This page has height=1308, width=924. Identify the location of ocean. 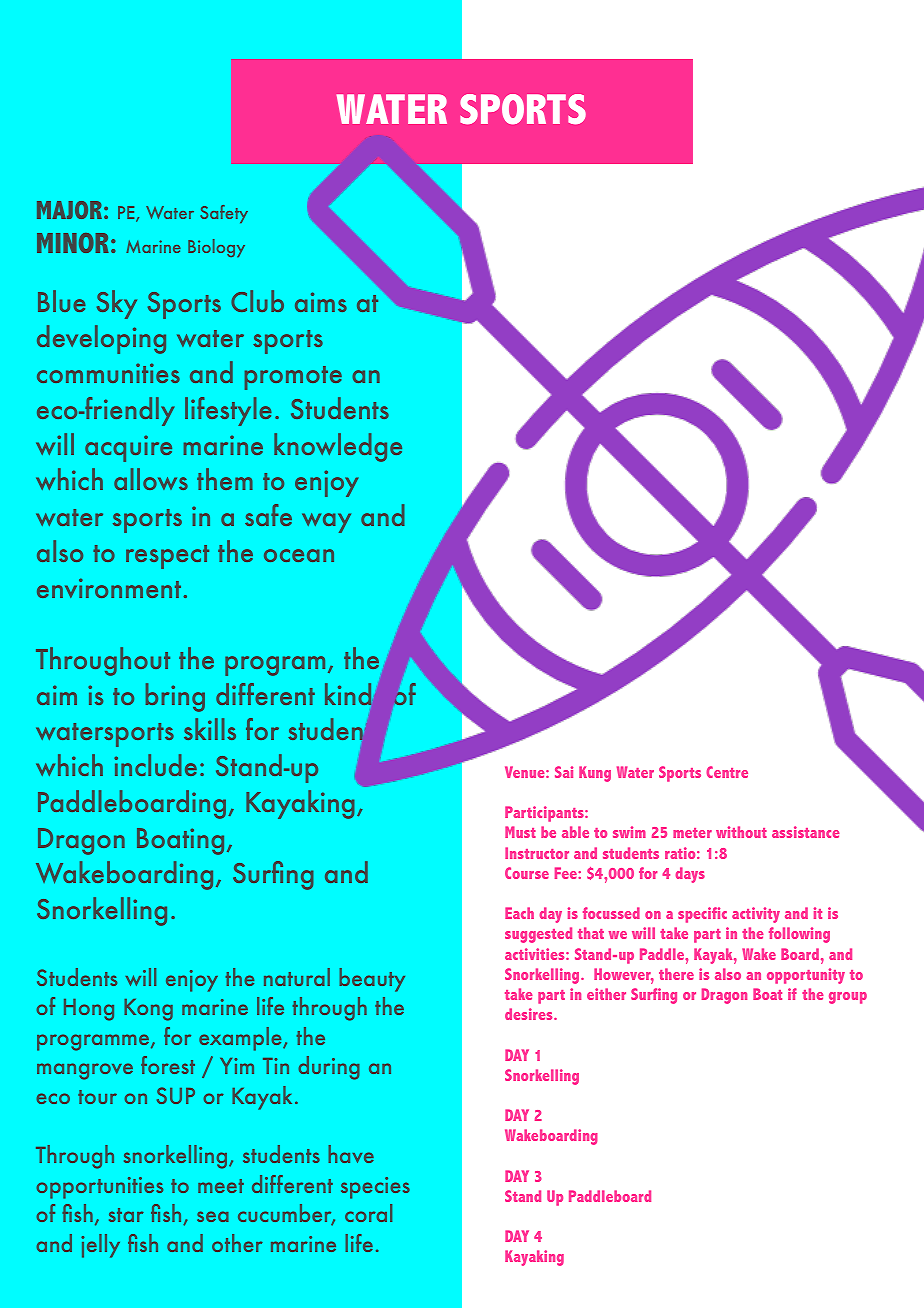
(299, 555).
